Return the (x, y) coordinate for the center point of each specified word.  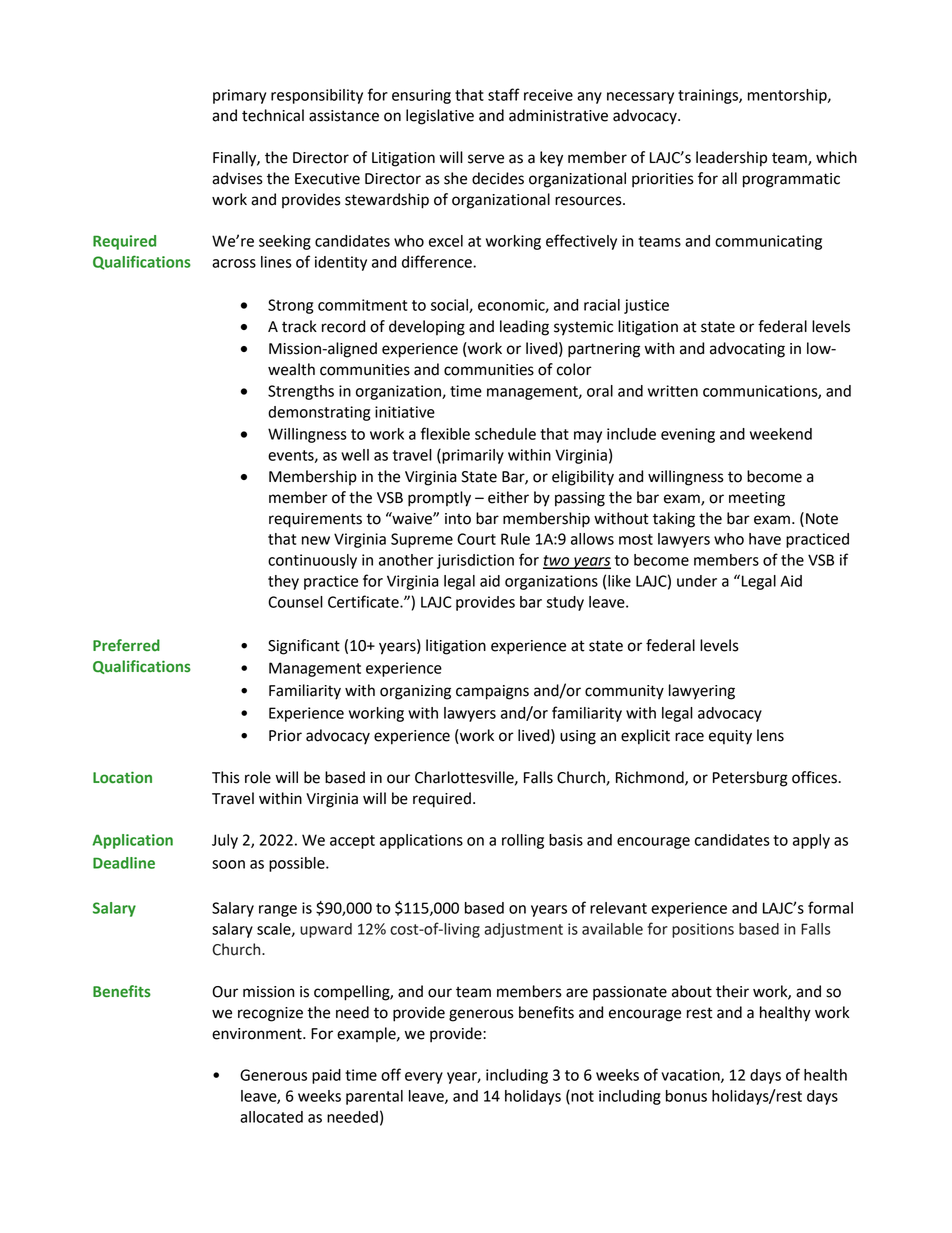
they (283, 582)
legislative (440, 117)
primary (239, 96)
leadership (731, 159)
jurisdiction (475, 561)
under (697, 581)
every (424, 1078)
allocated (271, 1117)
